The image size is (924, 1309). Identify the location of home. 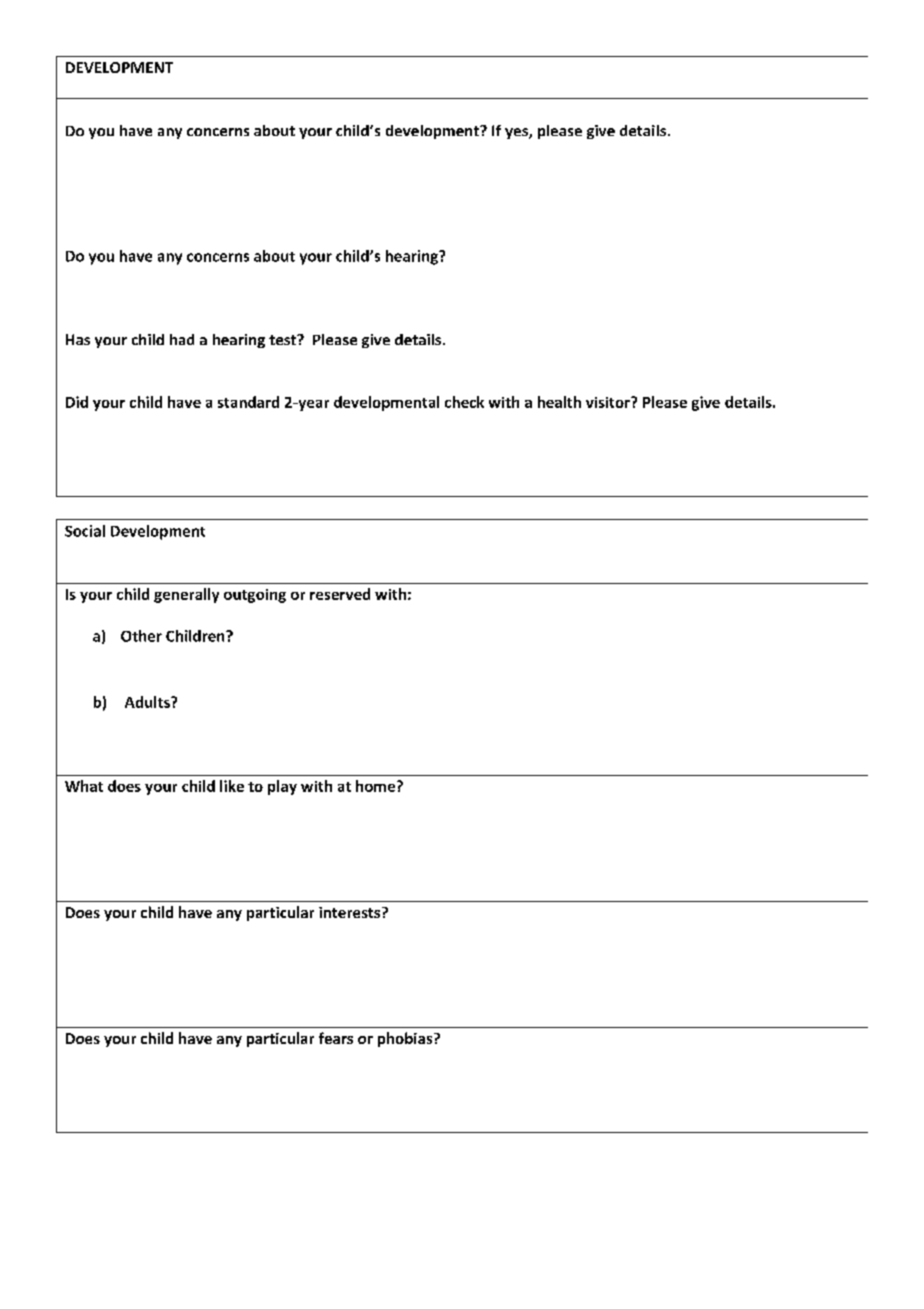
(377, 786).
